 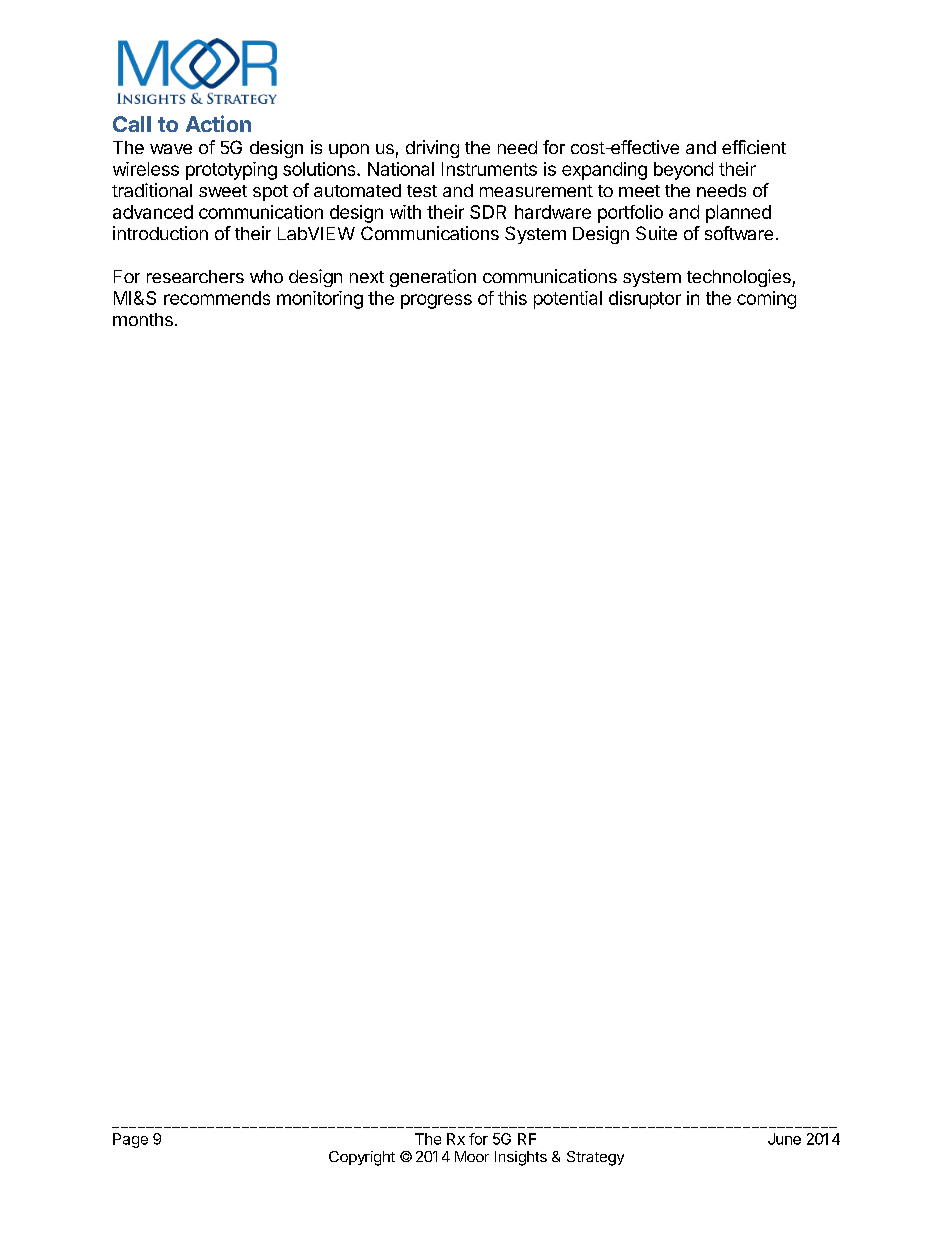 I want to click on June, so click(x=784, y=1139).
